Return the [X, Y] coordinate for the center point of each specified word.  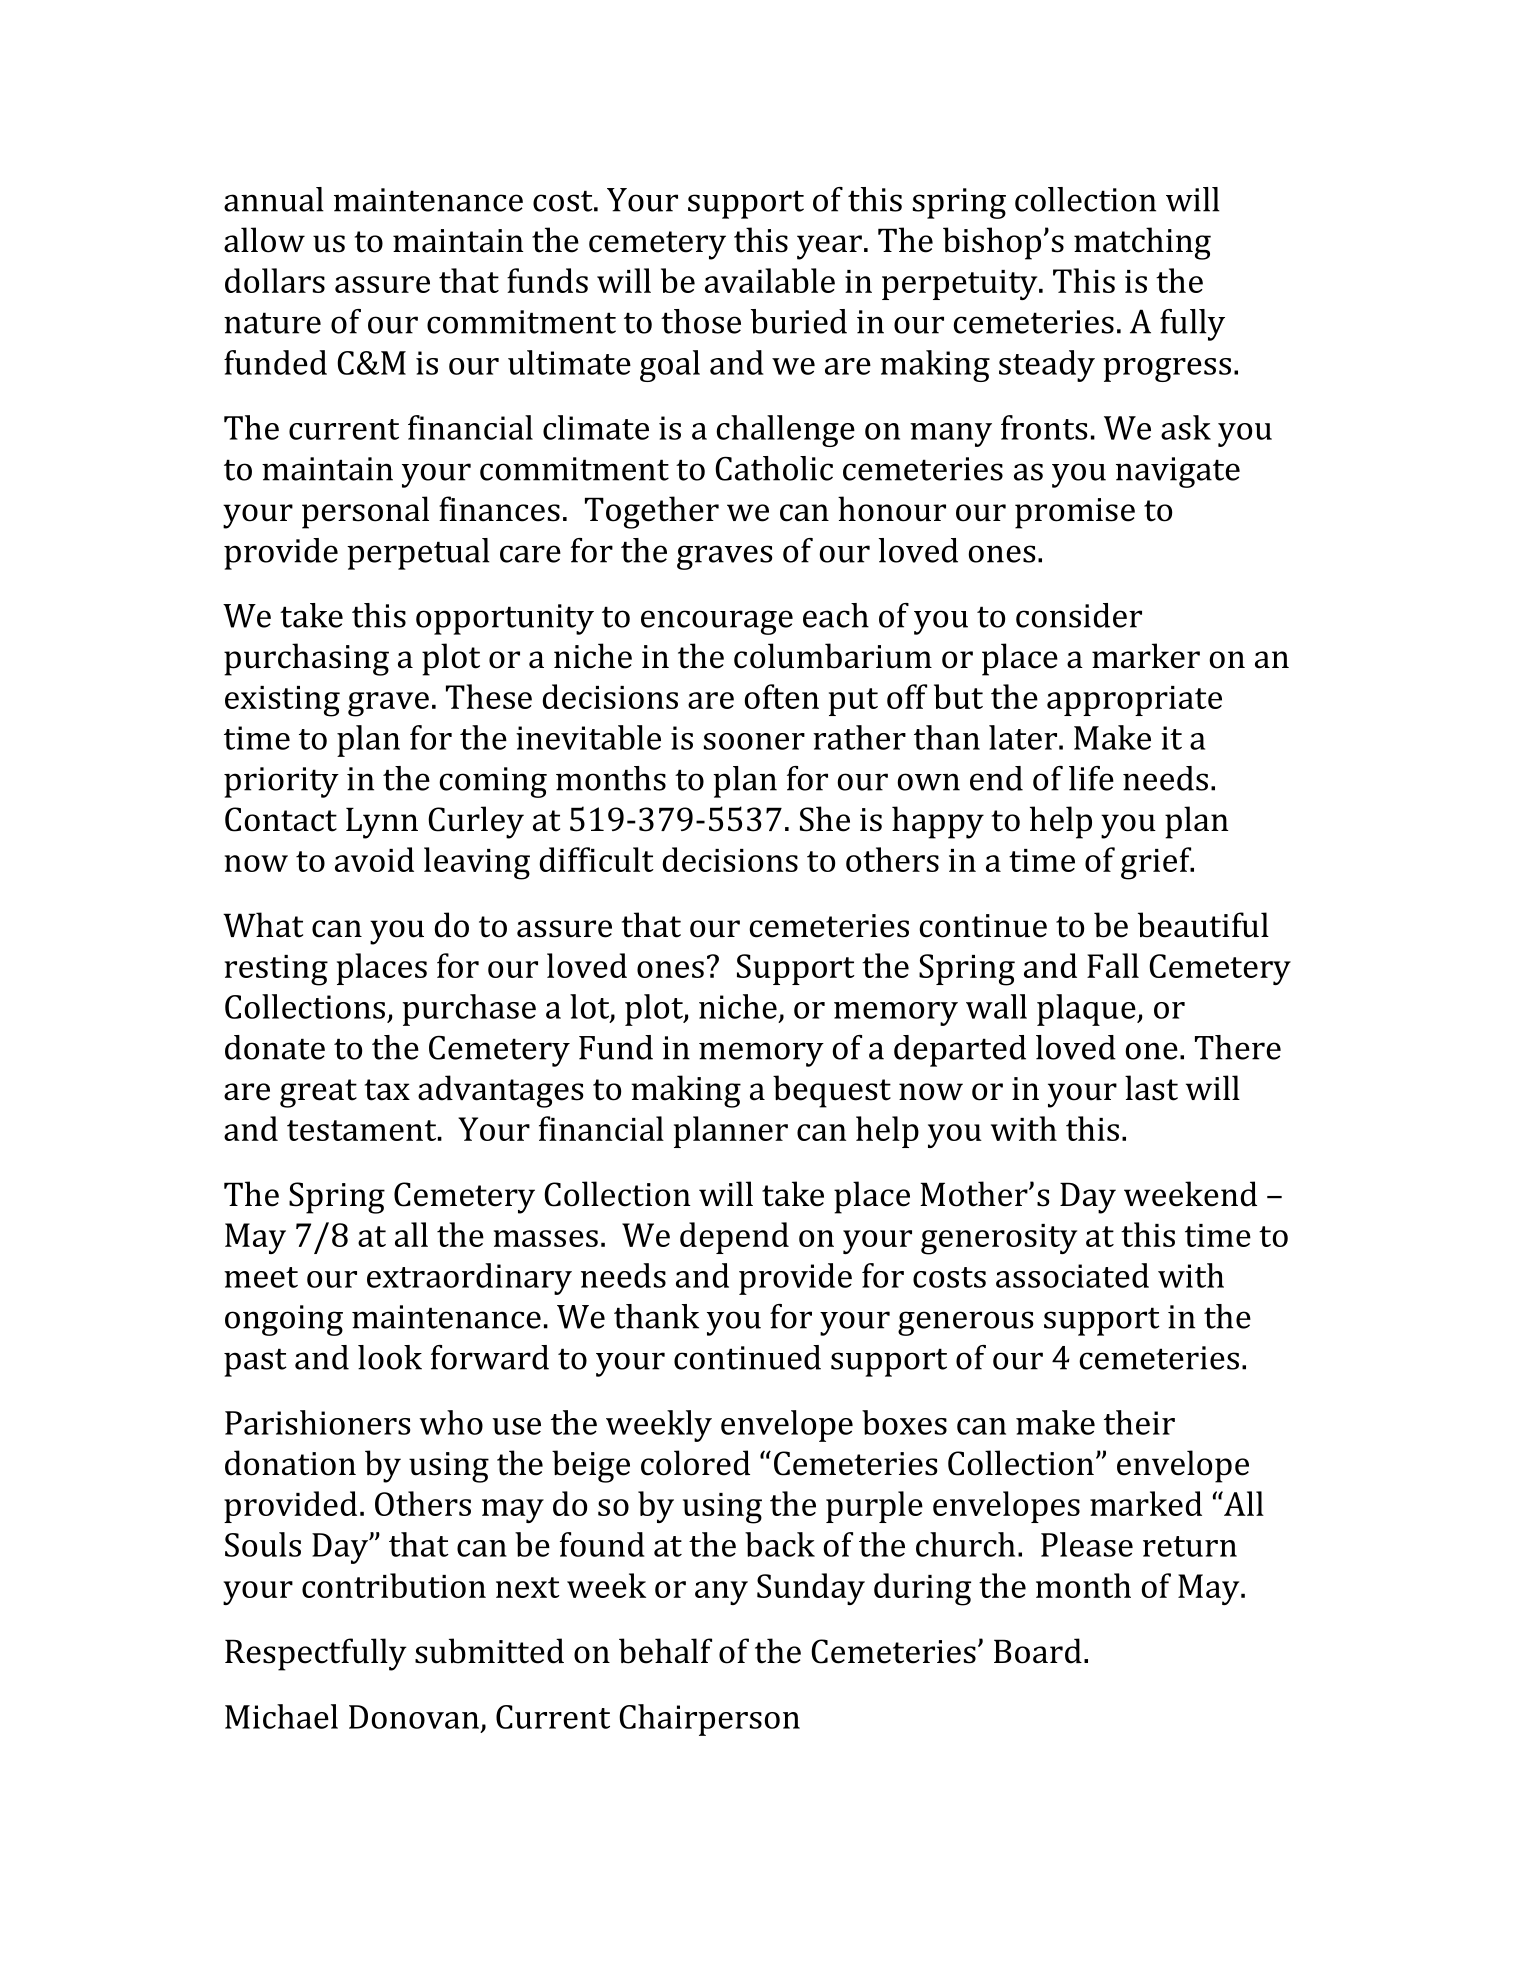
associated [1072, 1275]
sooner [754, 741]
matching [1142, 243]
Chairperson [709, 1720]
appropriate [1134, 701]
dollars [275, 280]
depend [734, 1238]
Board [1038, 1651]
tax [387, 1090]
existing [282, 701]
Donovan [414, 1717]
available [770, 280]
